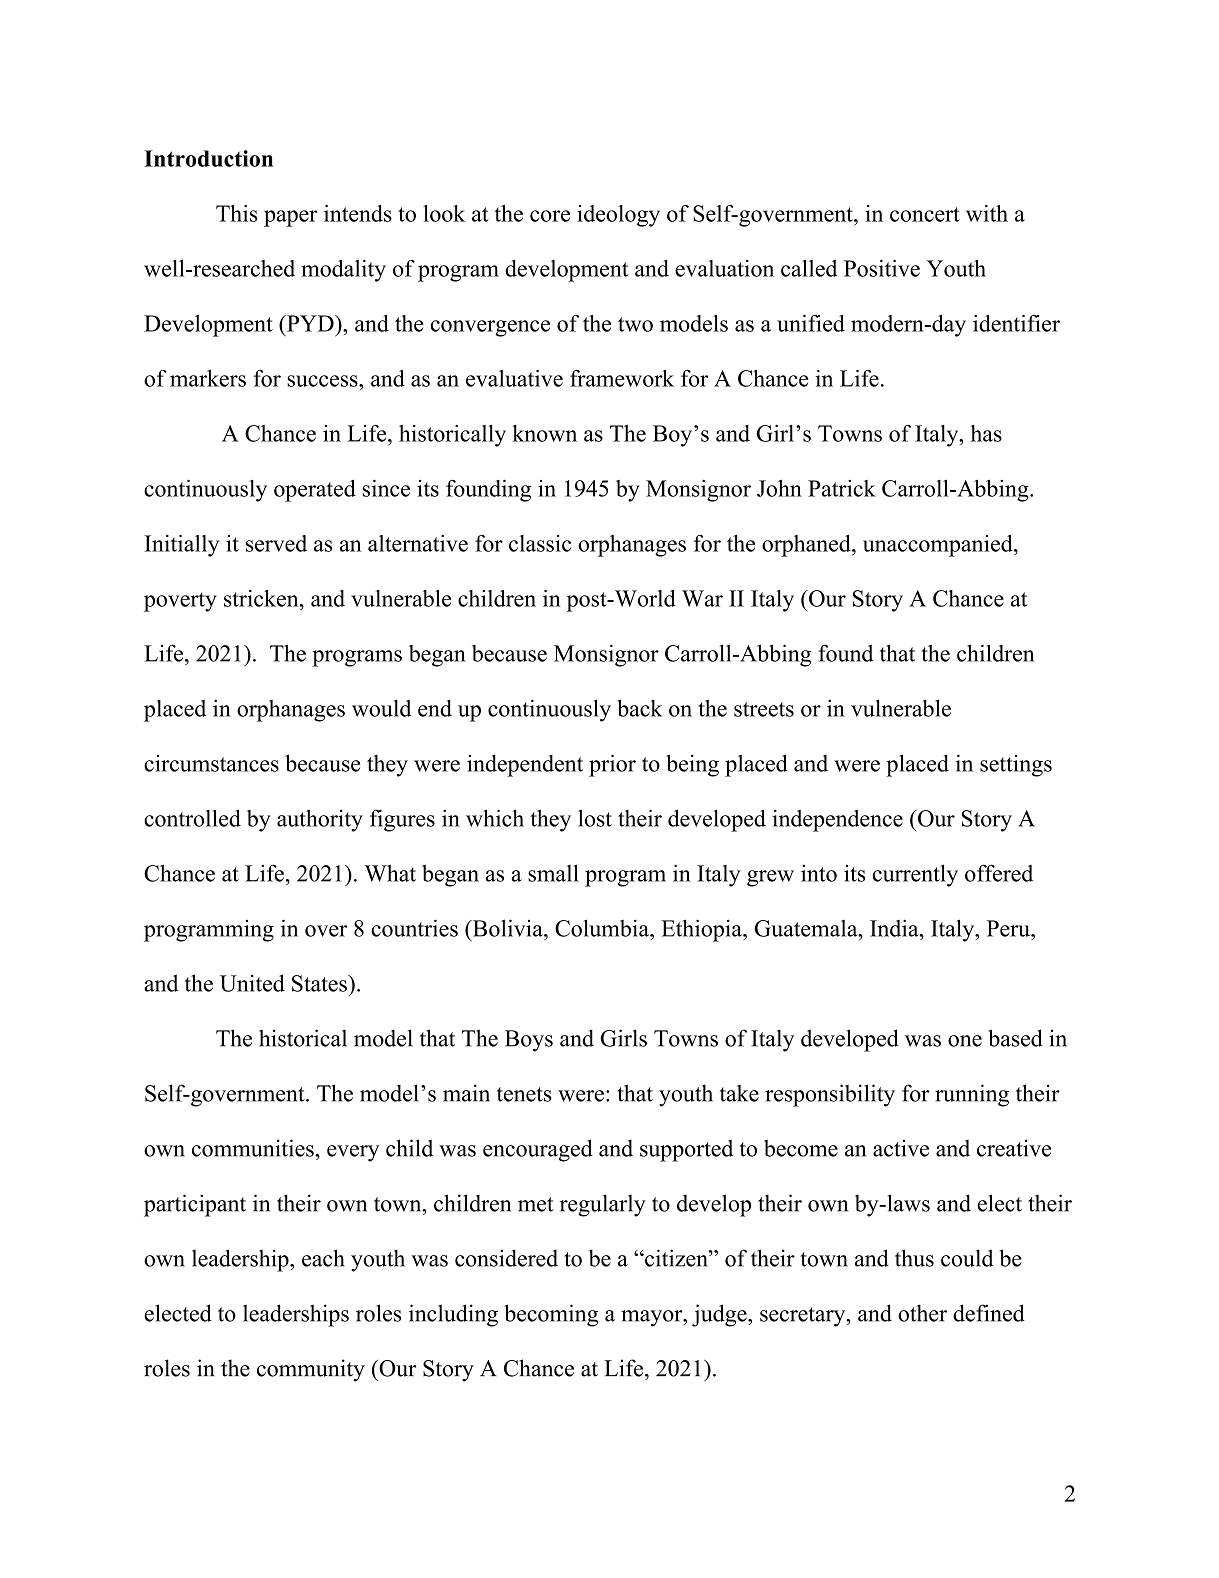  I want to click on settings, so click(1016, 766).
